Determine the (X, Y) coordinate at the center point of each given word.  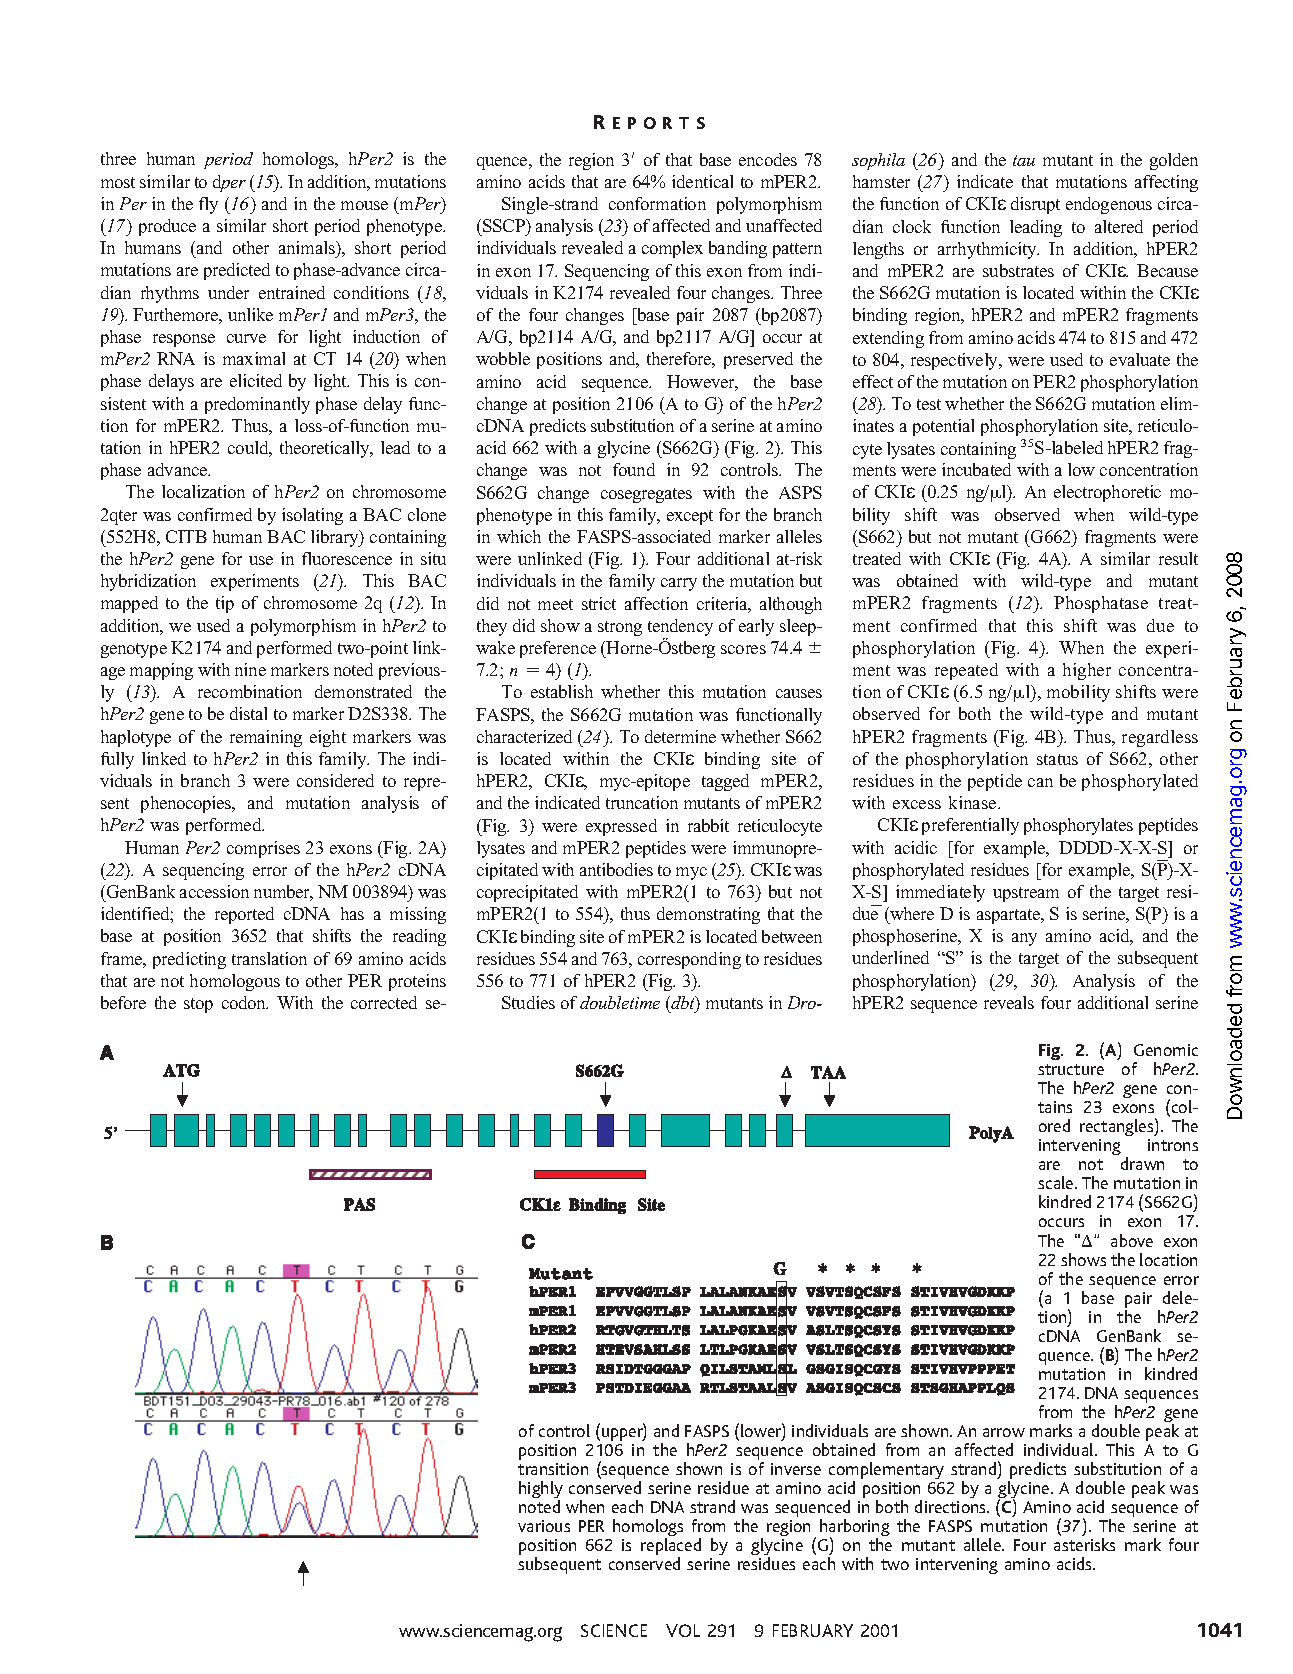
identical (702, 181)
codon (245, 1002)
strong (620, 628)
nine (250, 669)
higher (1087, 671)
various (544, 1526)
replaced (671, 1548)
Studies (528, 1002)
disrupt (1035, 205)
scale (1057, 1182)
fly (208, 205)
